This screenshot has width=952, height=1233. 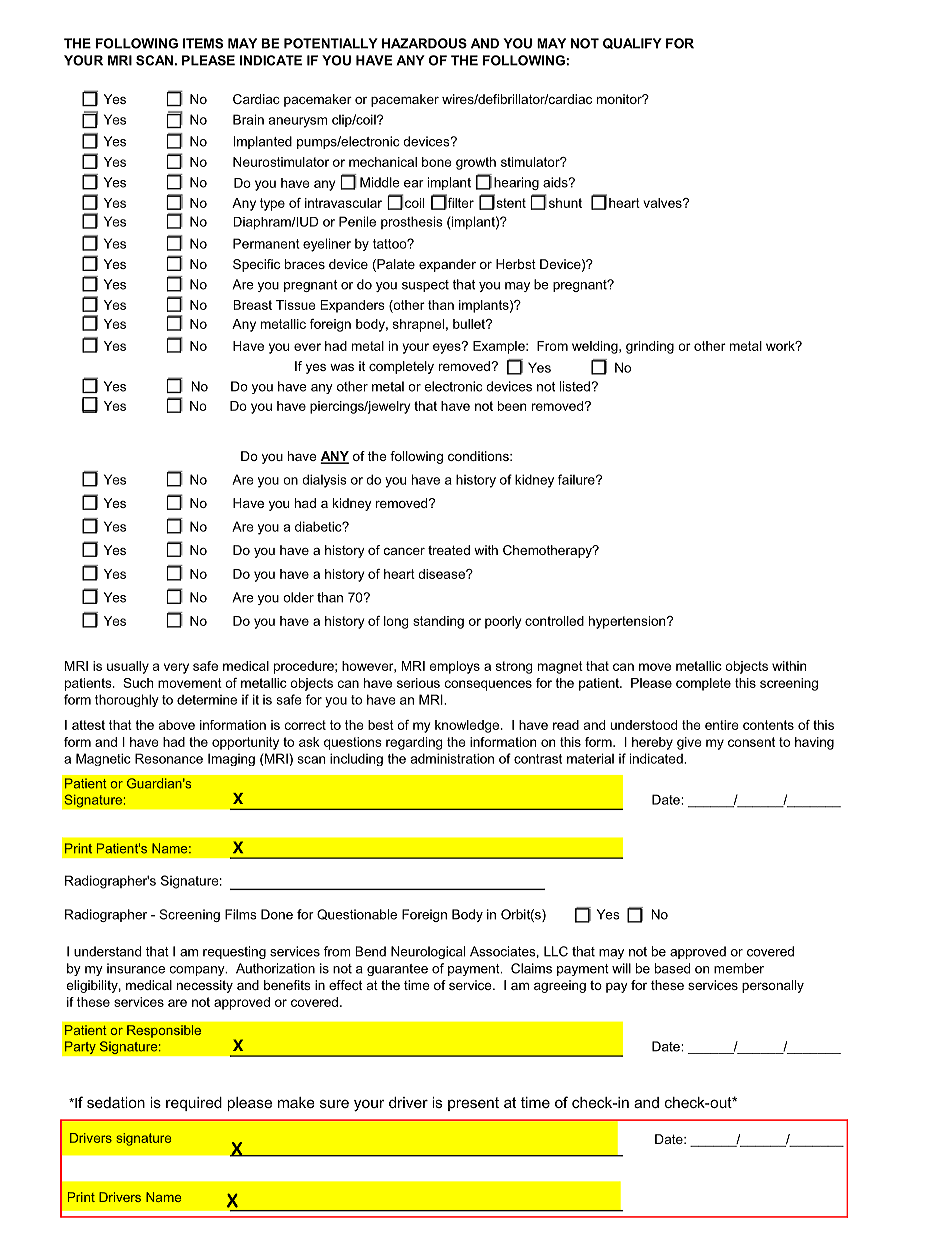 What do you see at coordinates (722, 725) in the screenshot?
I see `entire` at bounding box center [722, 725].
